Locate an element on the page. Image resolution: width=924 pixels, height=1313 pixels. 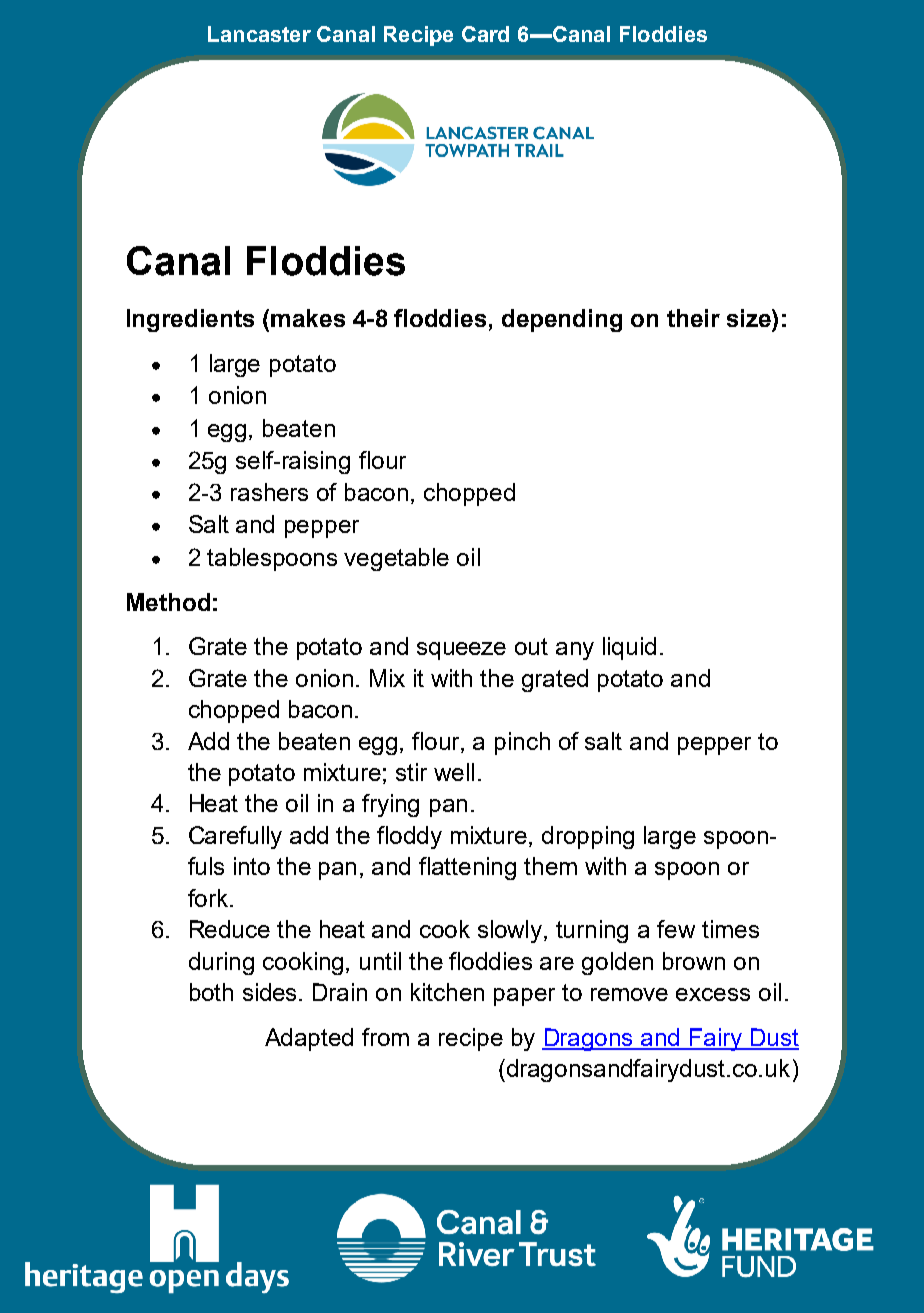
their is located at coordinates (693, 318).
